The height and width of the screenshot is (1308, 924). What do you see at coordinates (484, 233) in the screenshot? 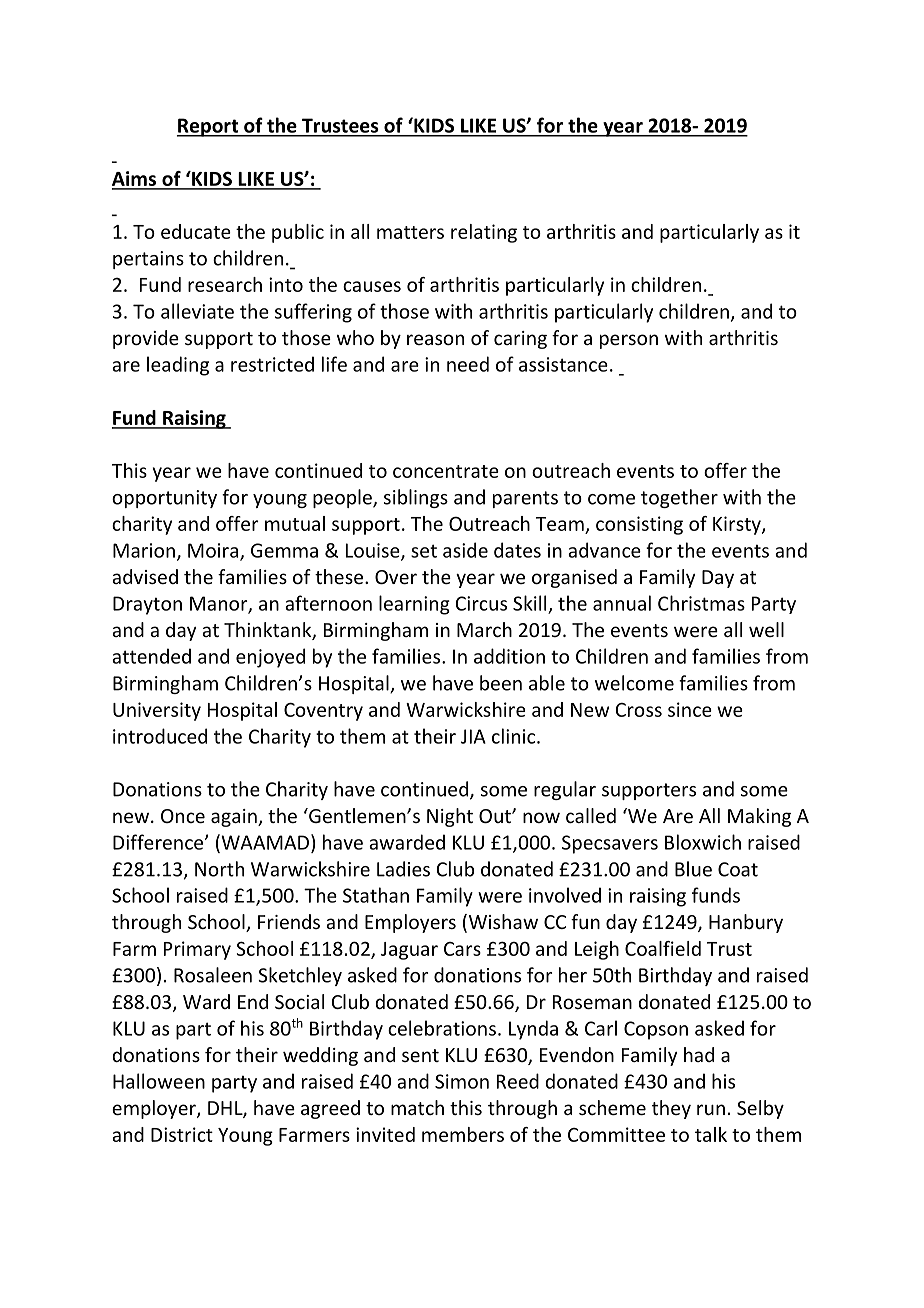
I see `relating` at bounding box center [484, 233].
